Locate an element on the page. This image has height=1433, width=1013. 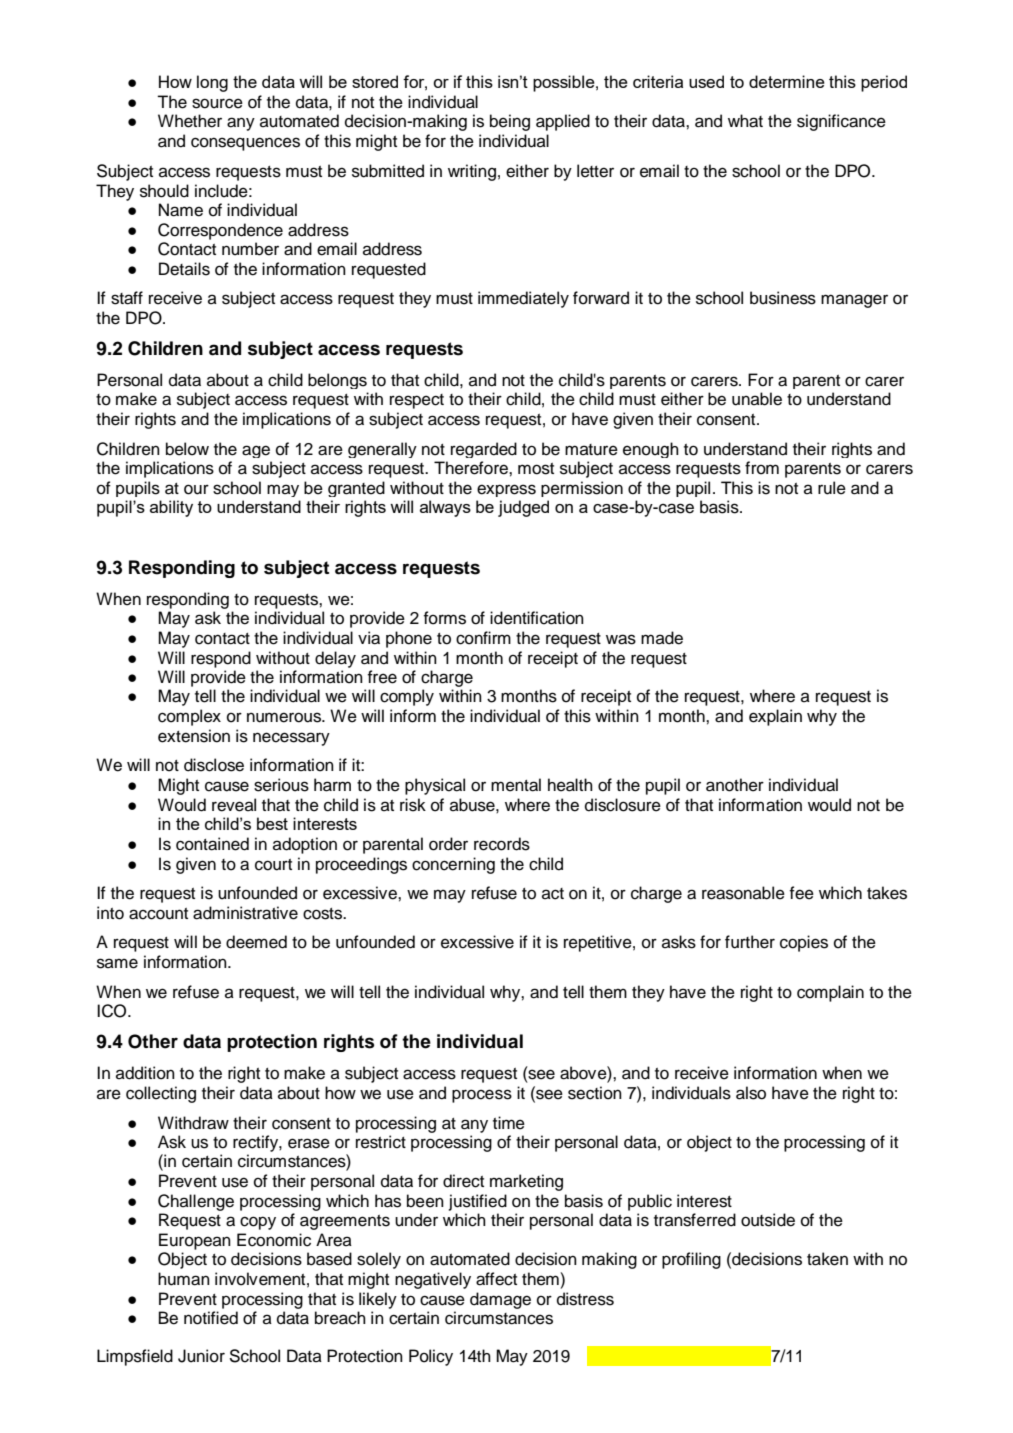
being is located at coordinates (510, 122).
